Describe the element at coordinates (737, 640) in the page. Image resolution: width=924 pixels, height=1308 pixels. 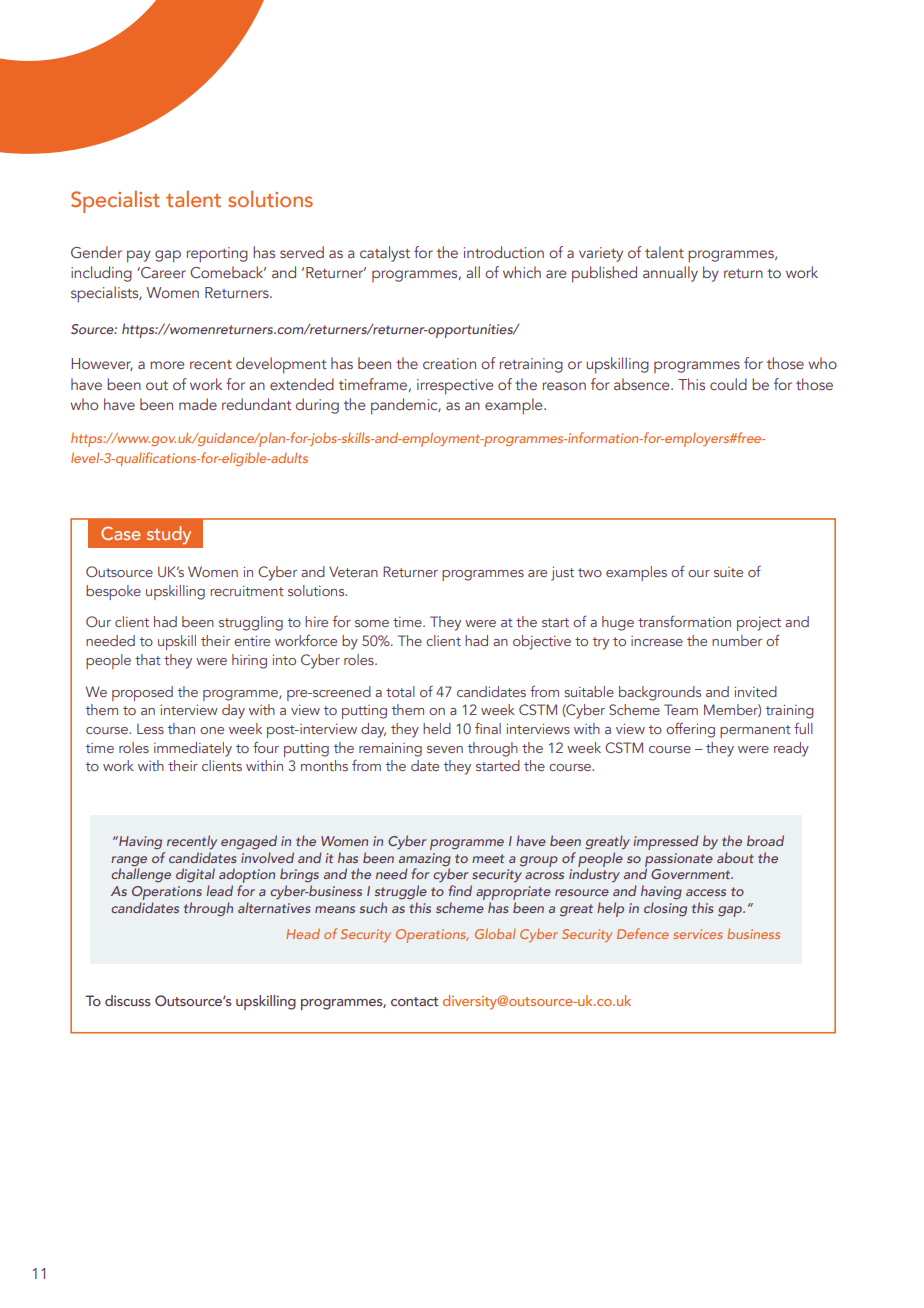
I see `number` at that location.
